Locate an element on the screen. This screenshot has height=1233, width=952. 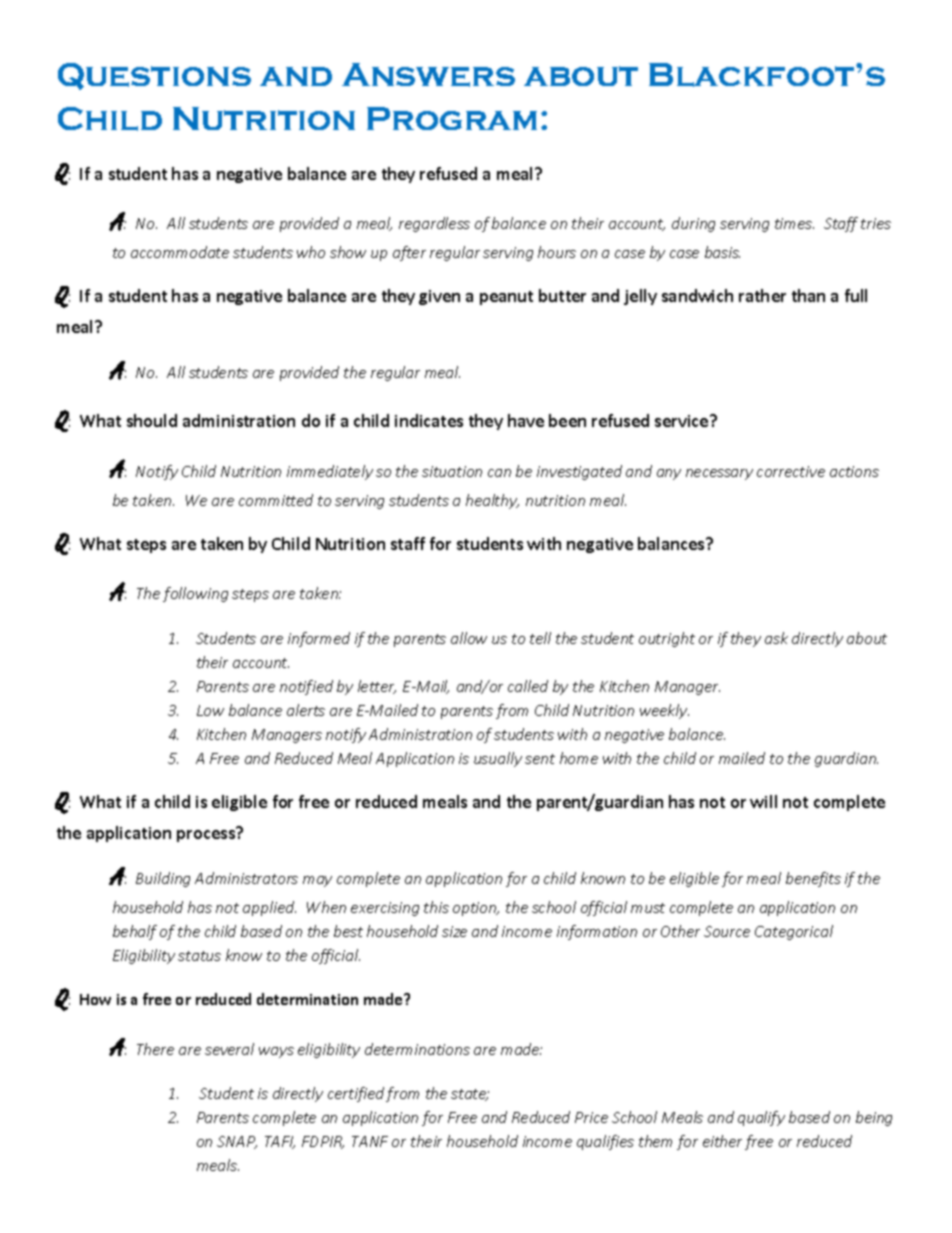
benefits is located at coordinates (813, 879).
